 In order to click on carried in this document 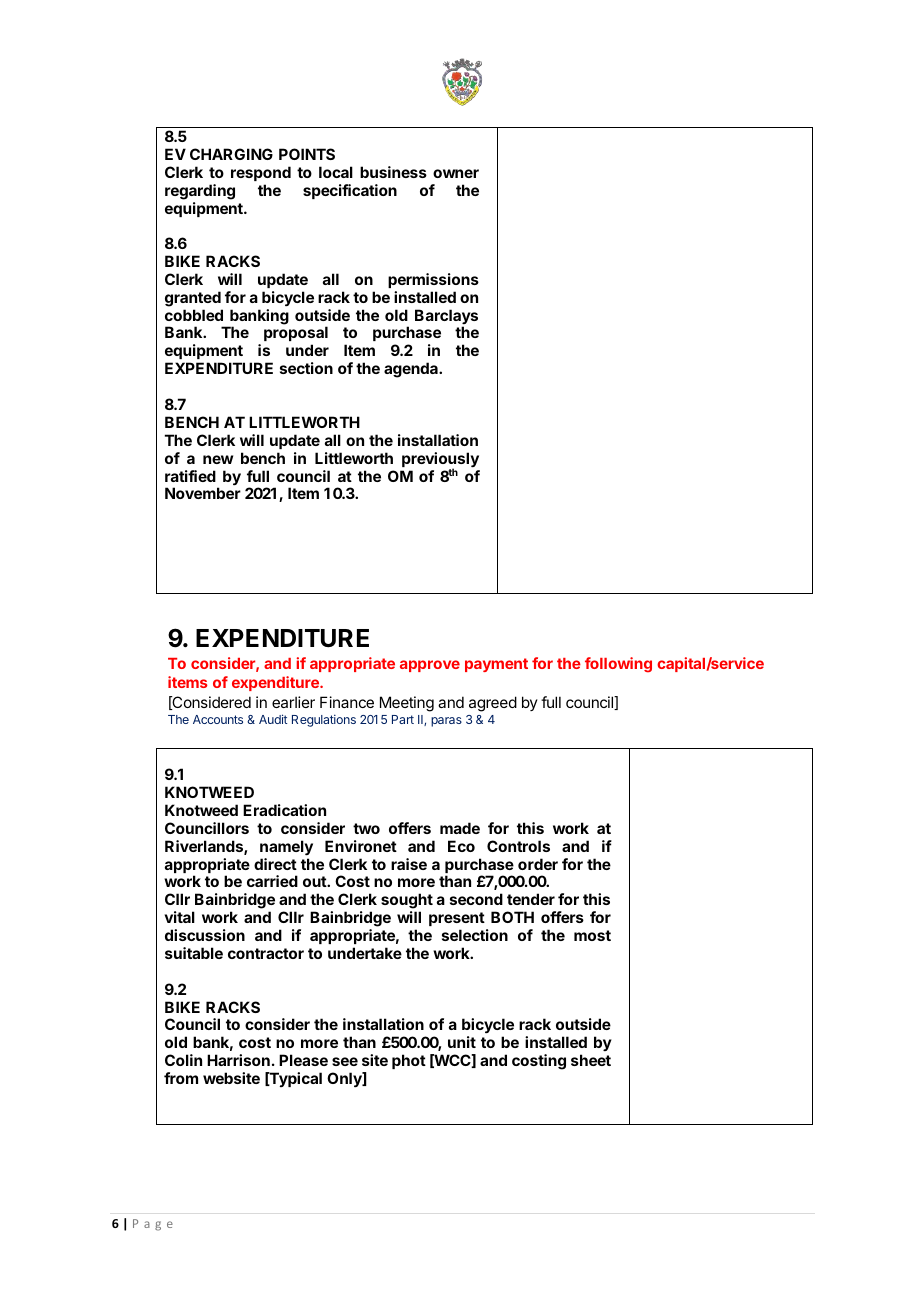, I will do `click(272, 881)`.
